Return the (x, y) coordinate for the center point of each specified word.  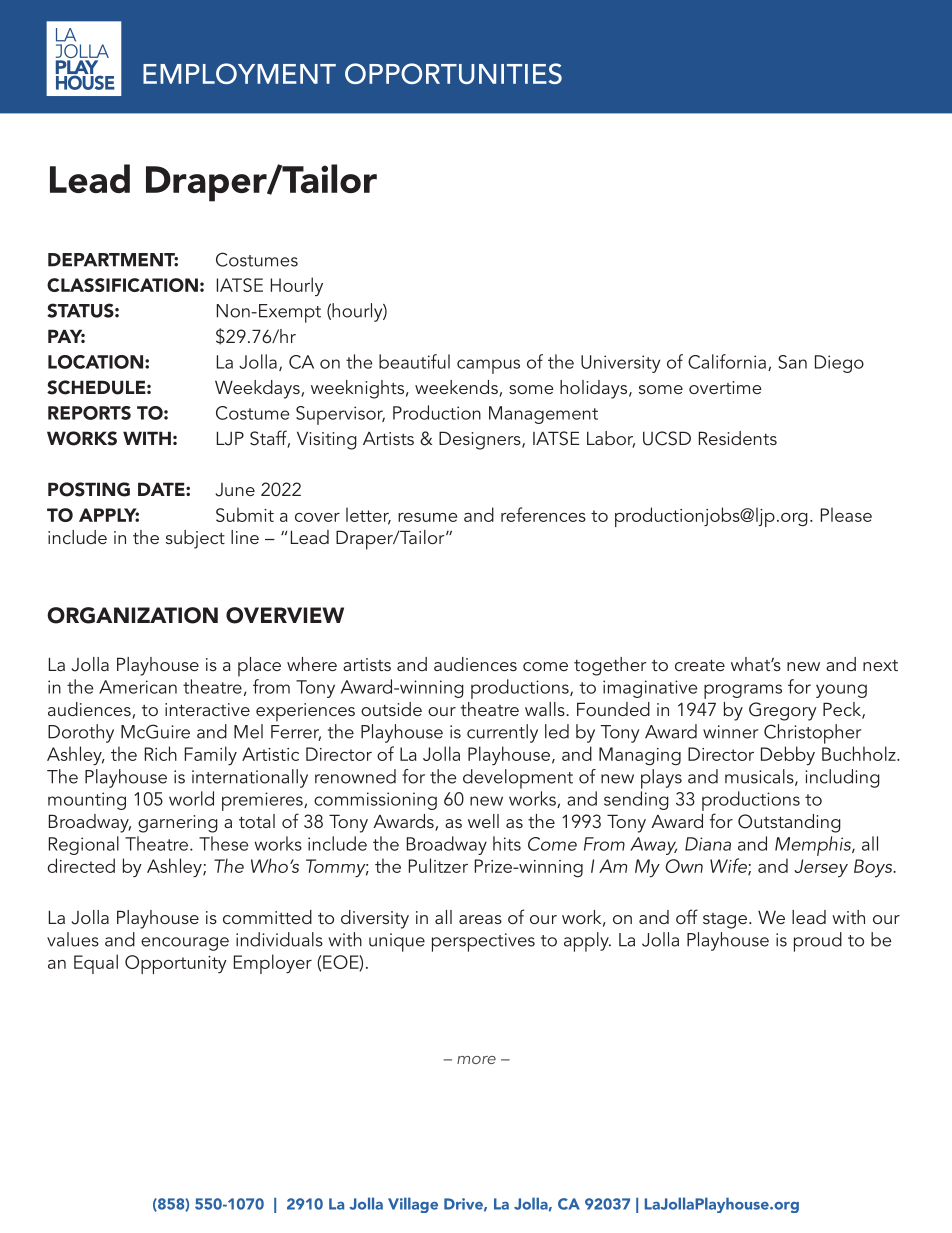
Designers (481, 440)
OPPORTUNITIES (453, 73)
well (483, 821)
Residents (738, 438)
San (792, 362)
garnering (178, 824)
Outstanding (789, 823)
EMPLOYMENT (239, 73)
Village (413, 1205)
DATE (162, 489)
